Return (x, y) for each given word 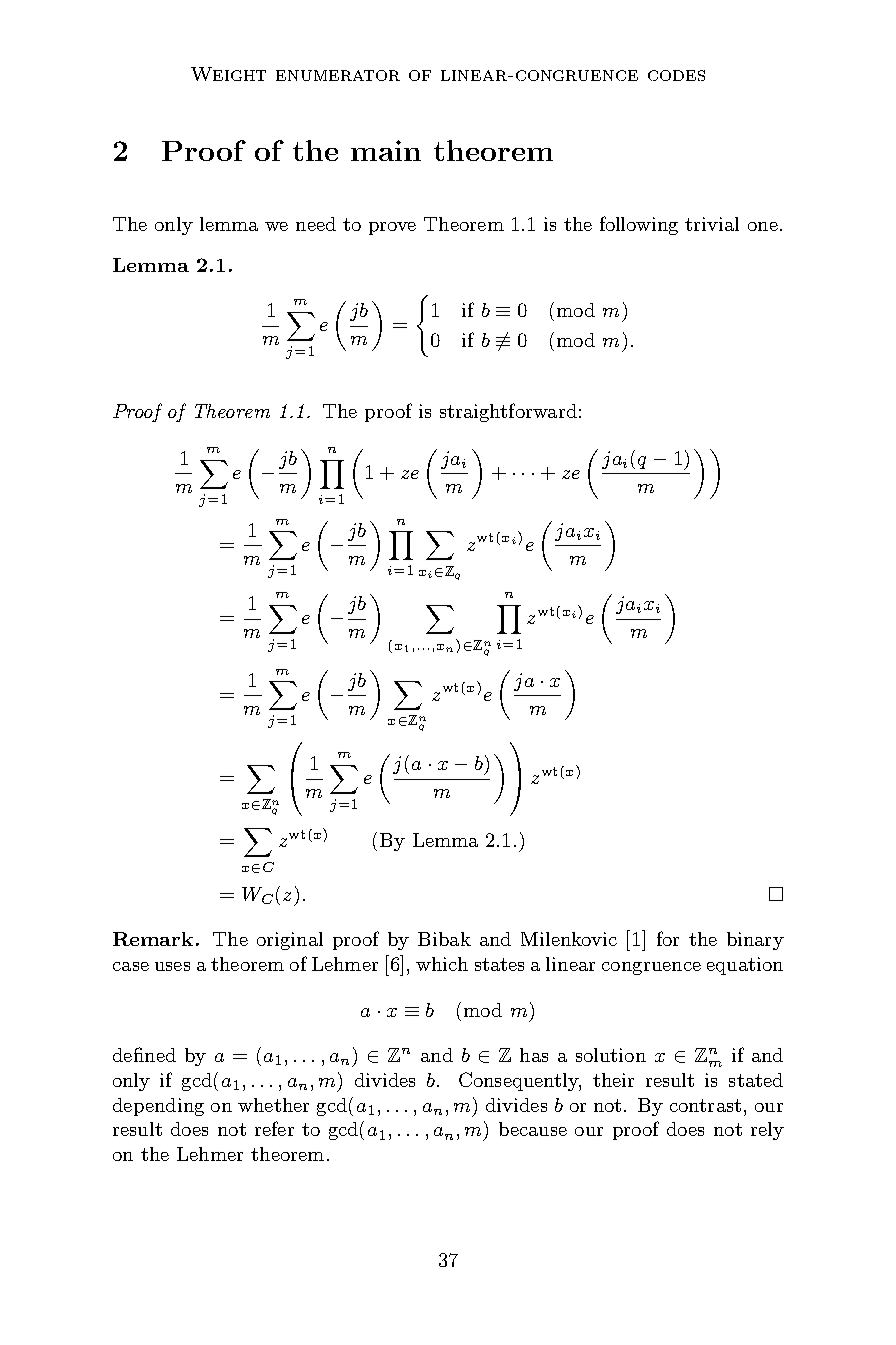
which (442, 964)
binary (755, 941)
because (533, 1129)
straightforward (508, 412)
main (386, 150)
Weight (228, 74)
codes (676, 75)
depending (158, 1107)
